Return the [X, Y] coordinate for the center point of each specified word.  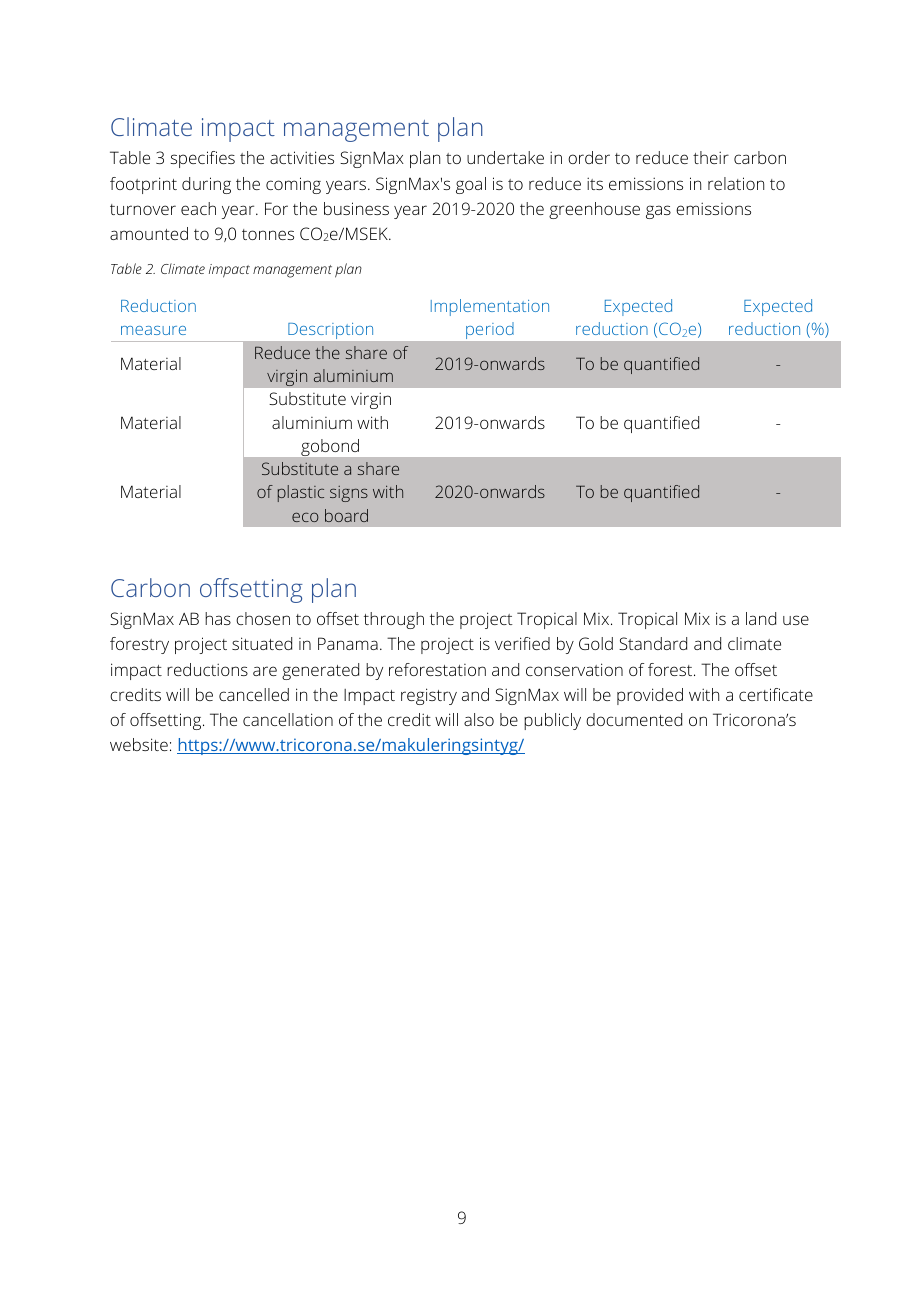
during [206, 185]
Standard [653, 643]
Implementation [490, 307]
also [479, 719]
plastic [301, 493]
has [218, 618]
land [761, 618]
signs [349, 494]
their [711, 157]
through [394, 620]
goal [471, 185]
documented [634, 719]
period [489, 331]
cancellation [288, 719]
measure [153, 330]
